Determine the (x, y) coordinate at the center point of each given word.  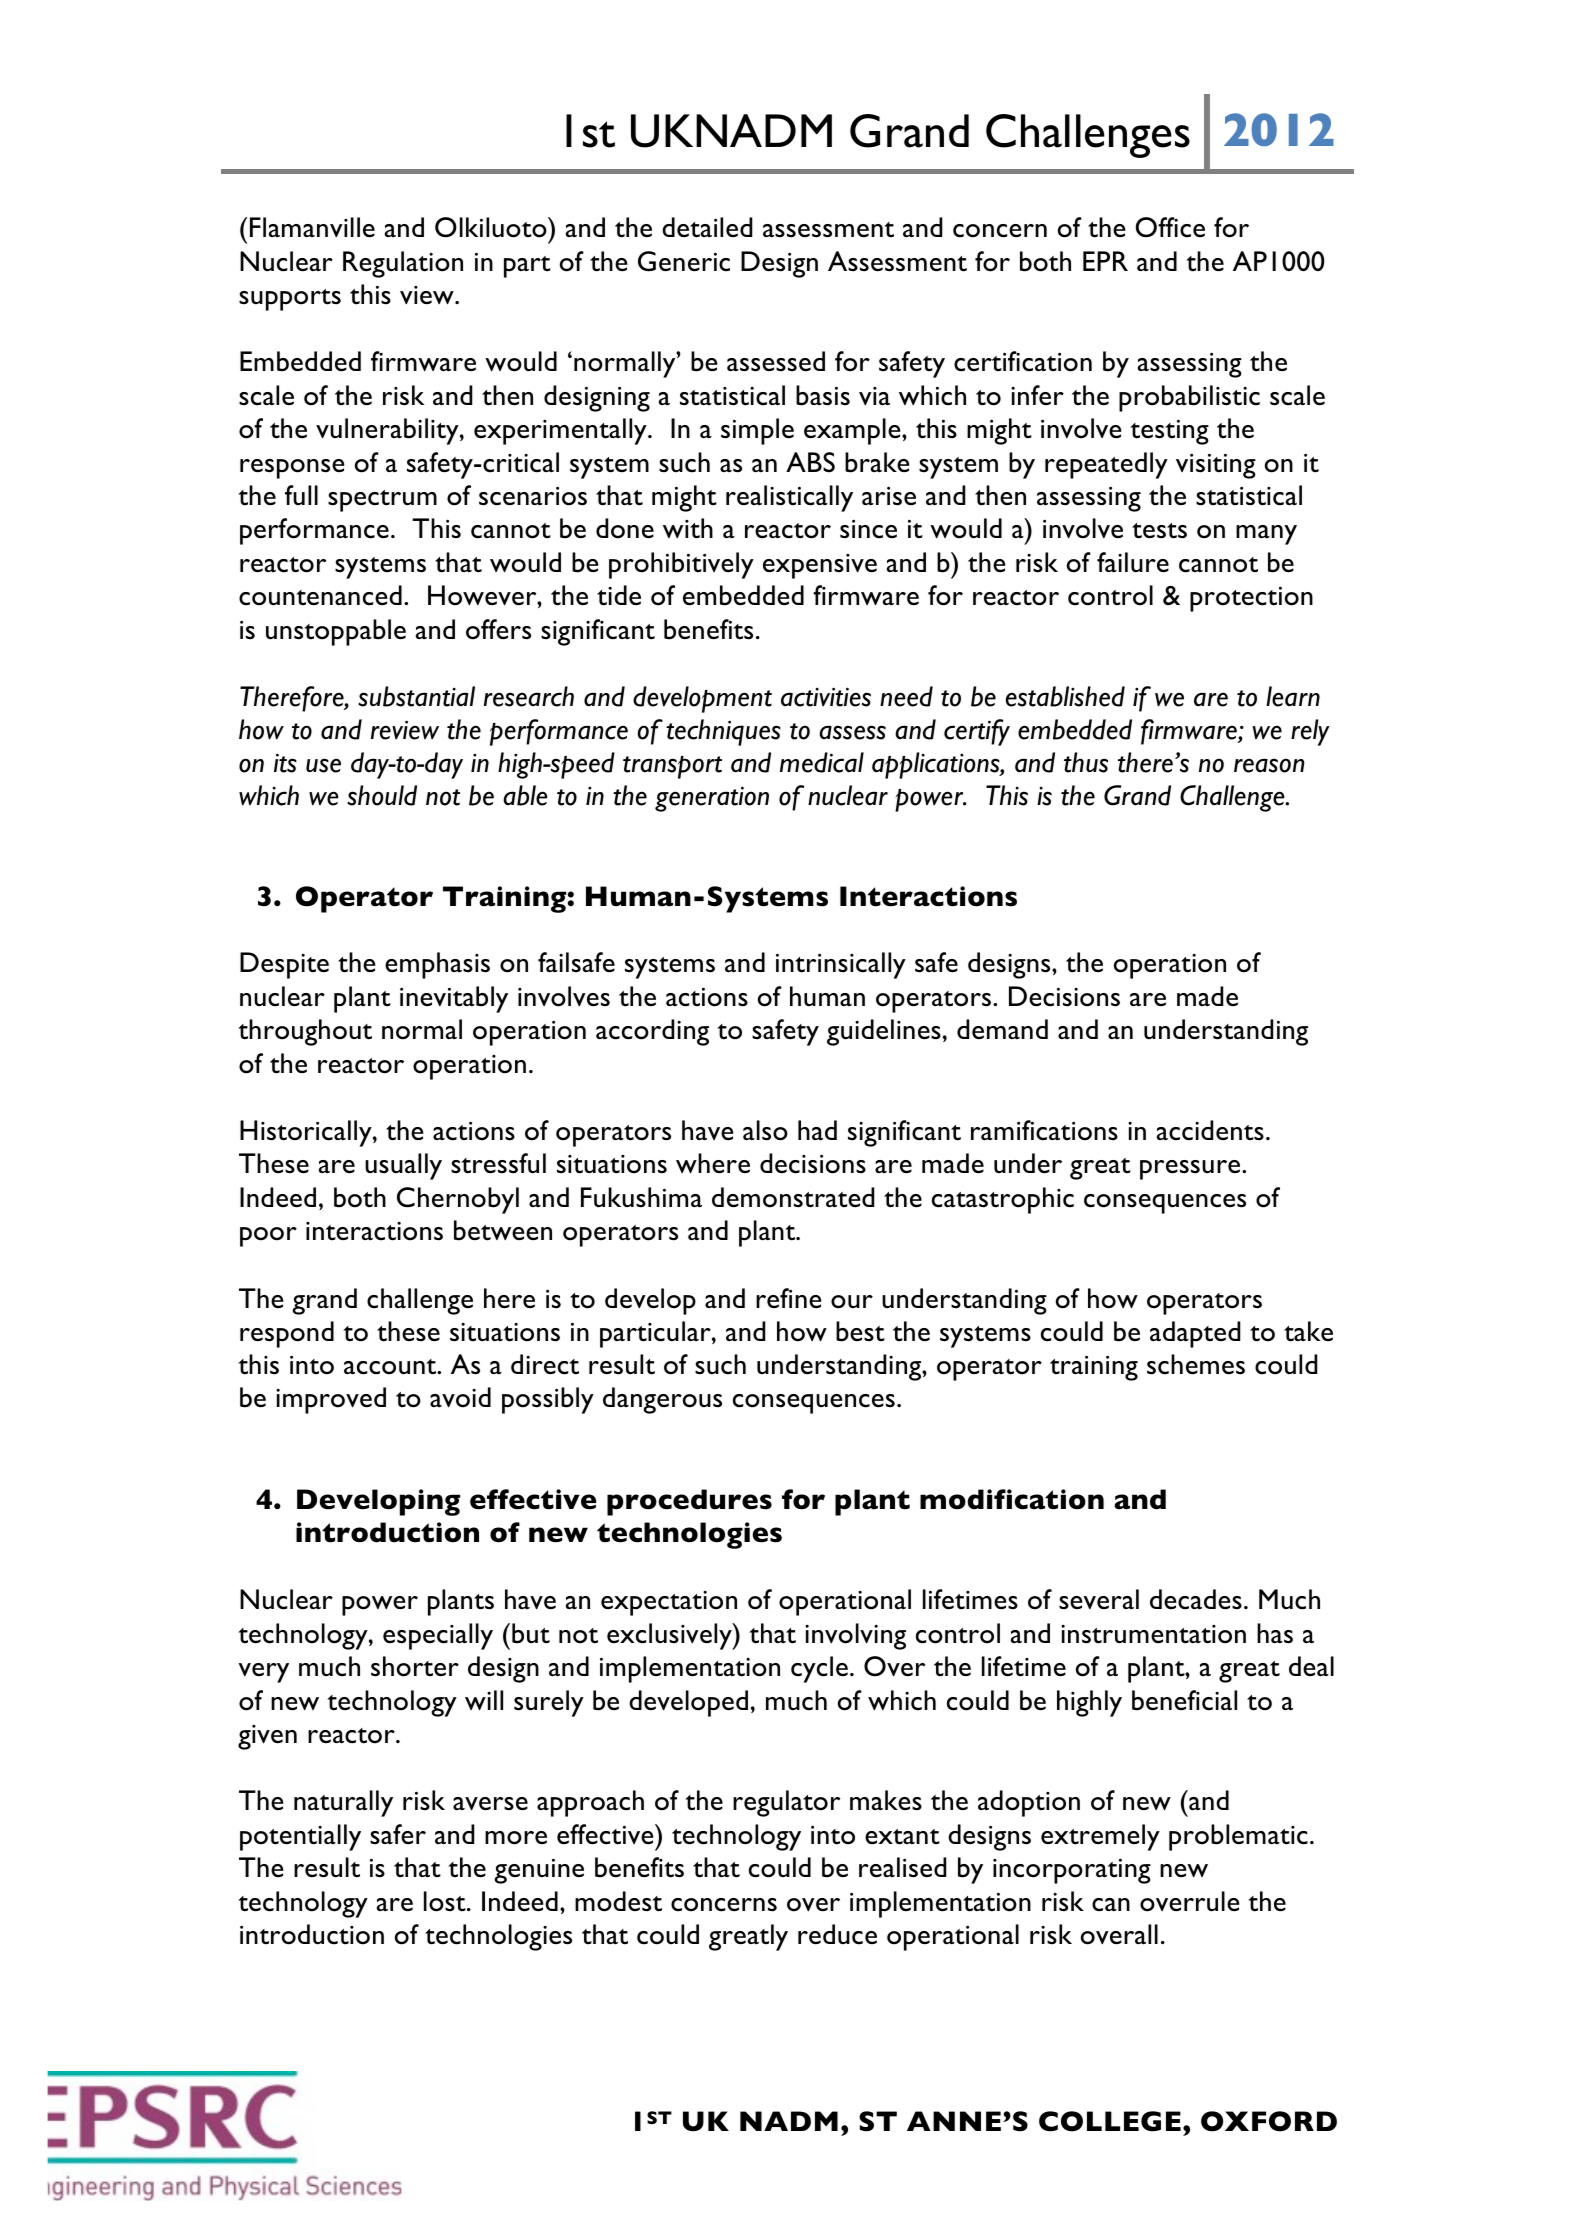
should (382, 795)
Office (1170, 227)
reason (1269, 765)
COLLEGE (1110, 2121)
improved (331, 1400)
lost (446, 1901)
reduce (837, 1934)
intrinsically (841, 965)
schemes (1196, 1364)
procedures (689, 1502)
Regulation (403, 264)
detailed (707, 227)
